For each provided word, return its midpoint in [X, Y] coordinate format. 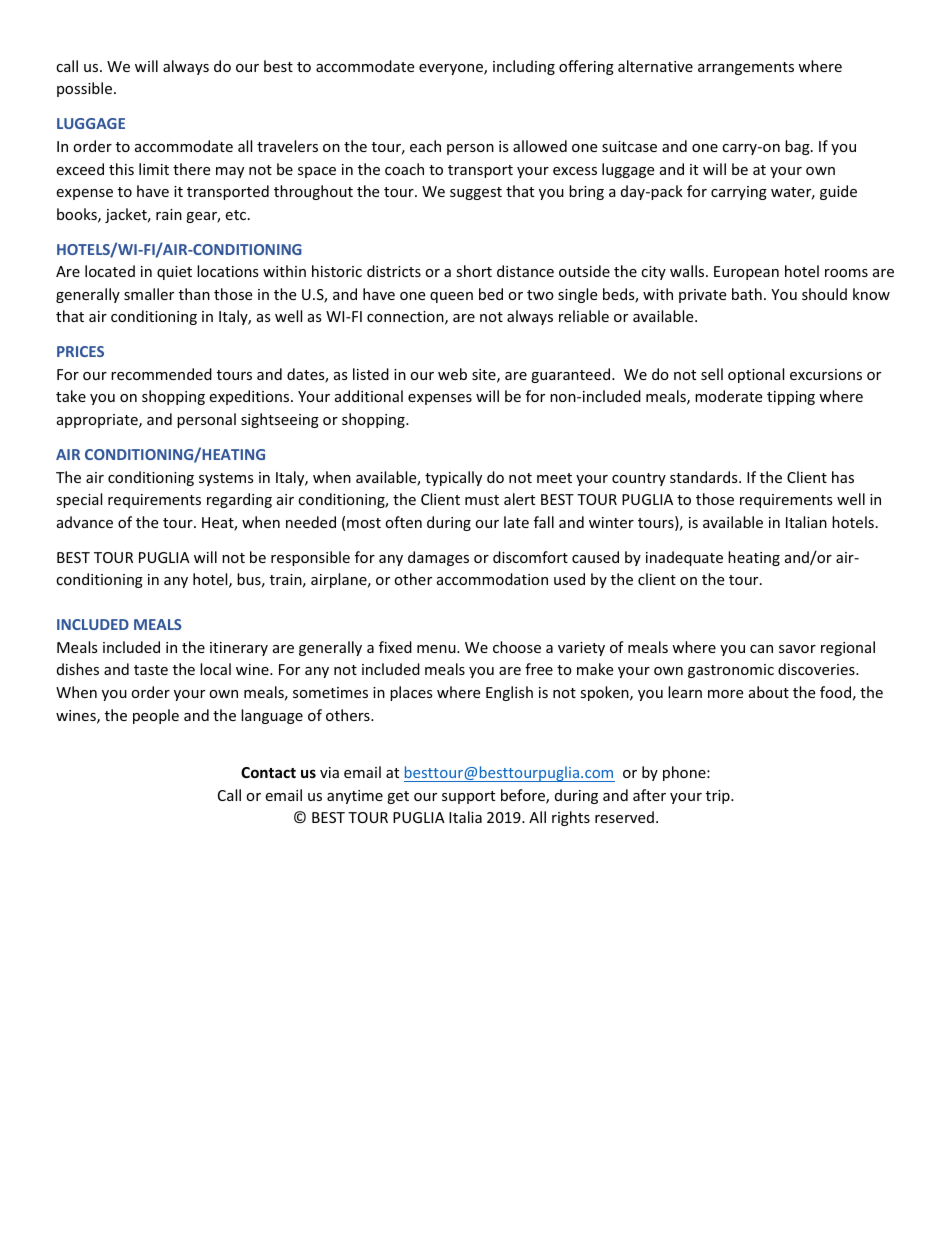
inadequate [684, 558]
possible [86, 89]
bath [747, 294]
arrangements [746, 68]
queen [451, 297]
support [468, 797]
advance [85, 522]
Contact [268, 772]
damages [438, 558]
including [524, 67]
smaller [149, 294]
